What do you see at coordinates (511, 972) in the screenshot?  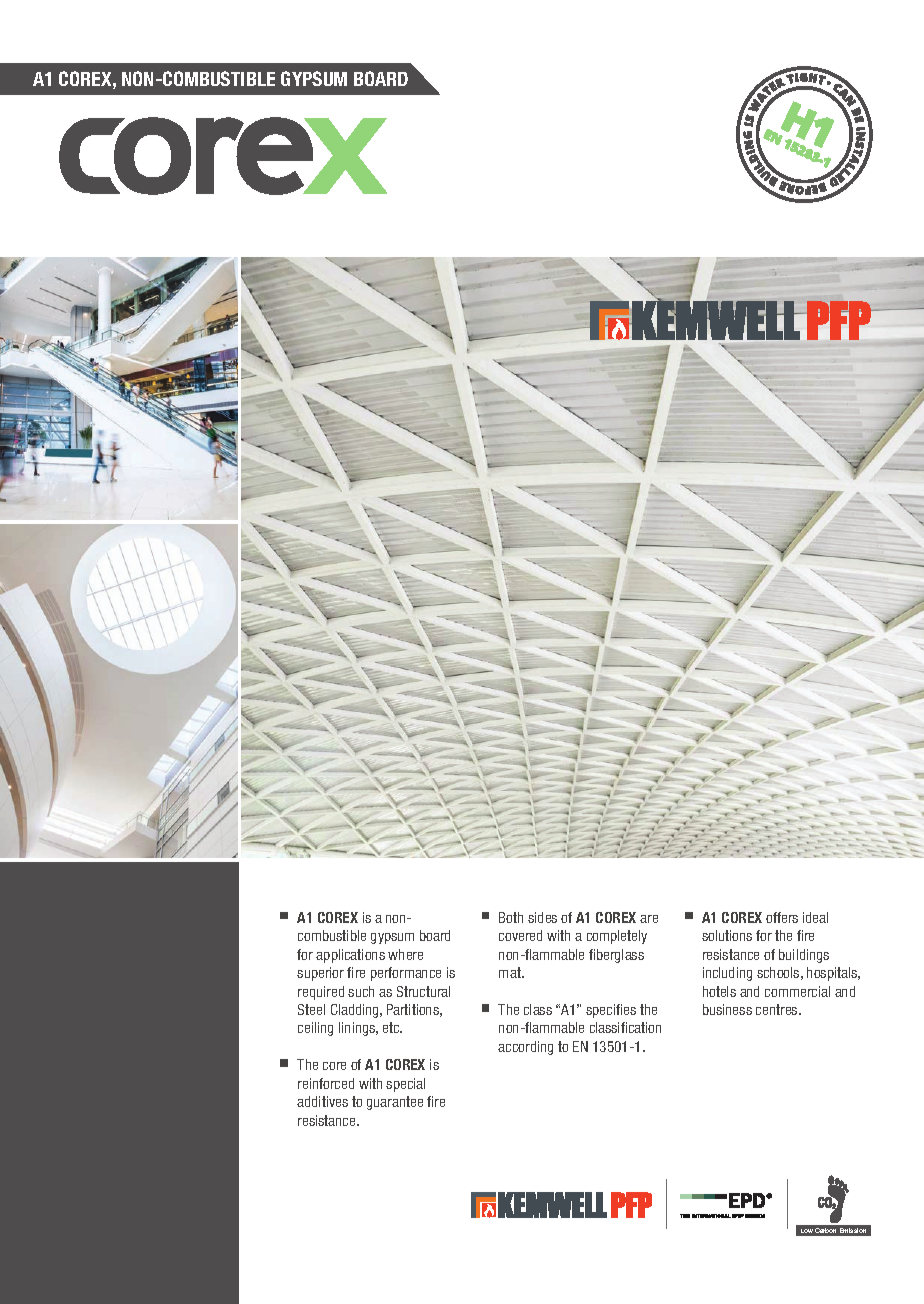 I see `mat` at bounding box center [511, 972].
